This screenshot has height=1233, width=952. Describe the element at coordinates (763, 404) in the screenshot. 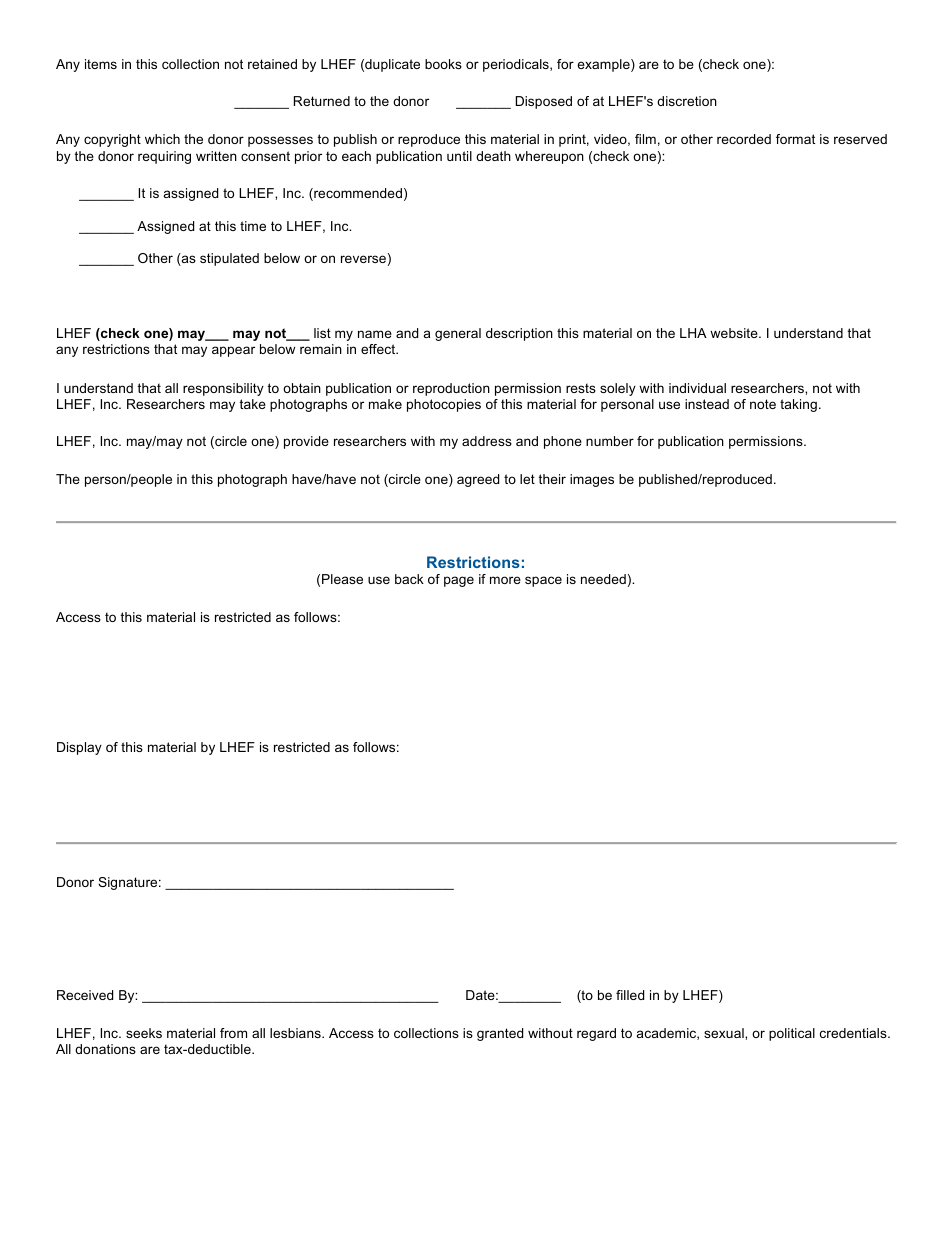

I see `note` at that location.
